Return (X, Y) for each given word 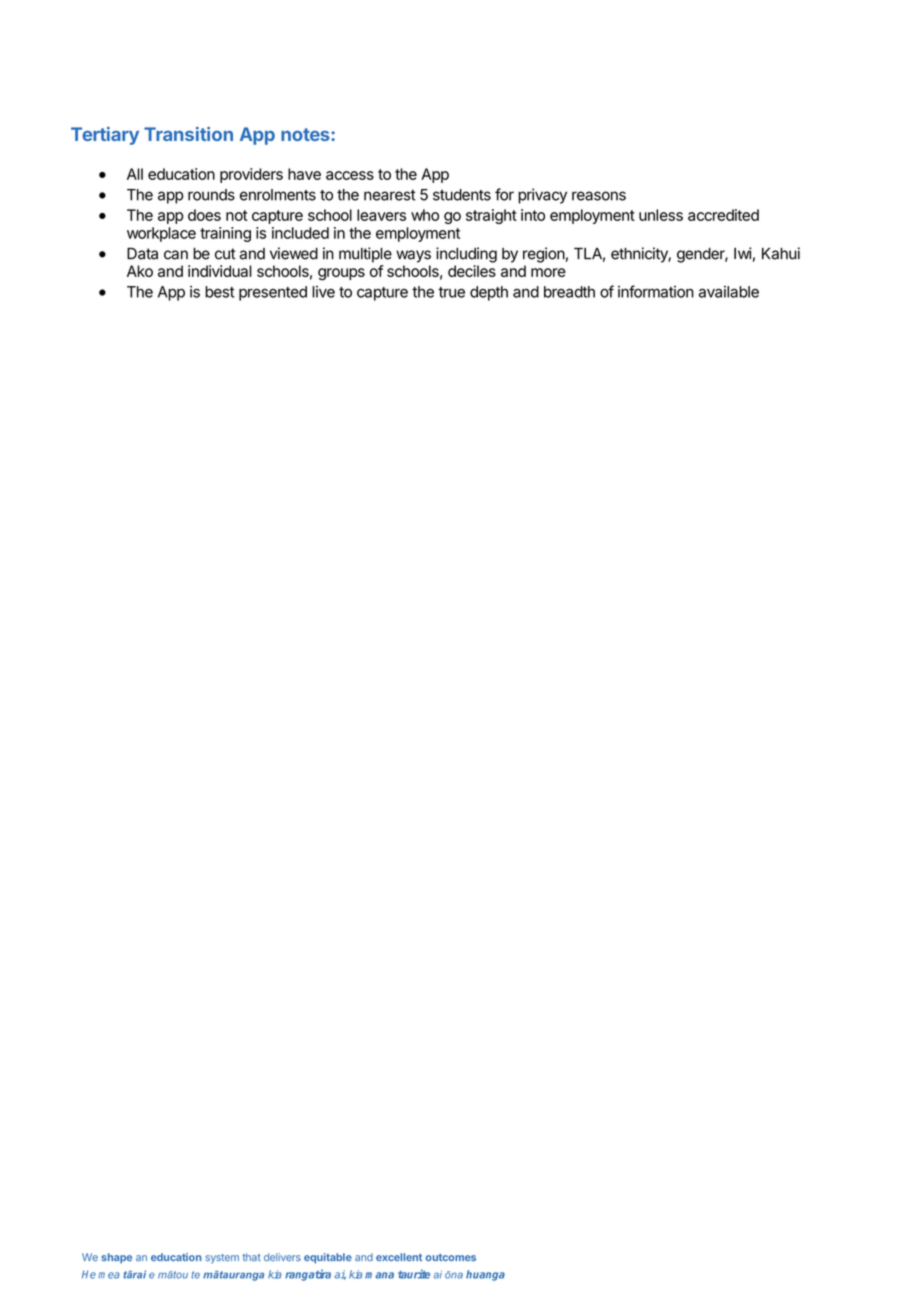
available (729, 292)
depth (489, 293)
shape (117, 1258)
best (220, 292)
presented (273, 293)
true (451, 292)
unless (661, 215)
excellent (399, 1257)
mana (379, 1275)
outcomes (451, 1257)
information (656, 291)
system (222, 1259)
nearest (390, 195)
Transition (188, 134)
